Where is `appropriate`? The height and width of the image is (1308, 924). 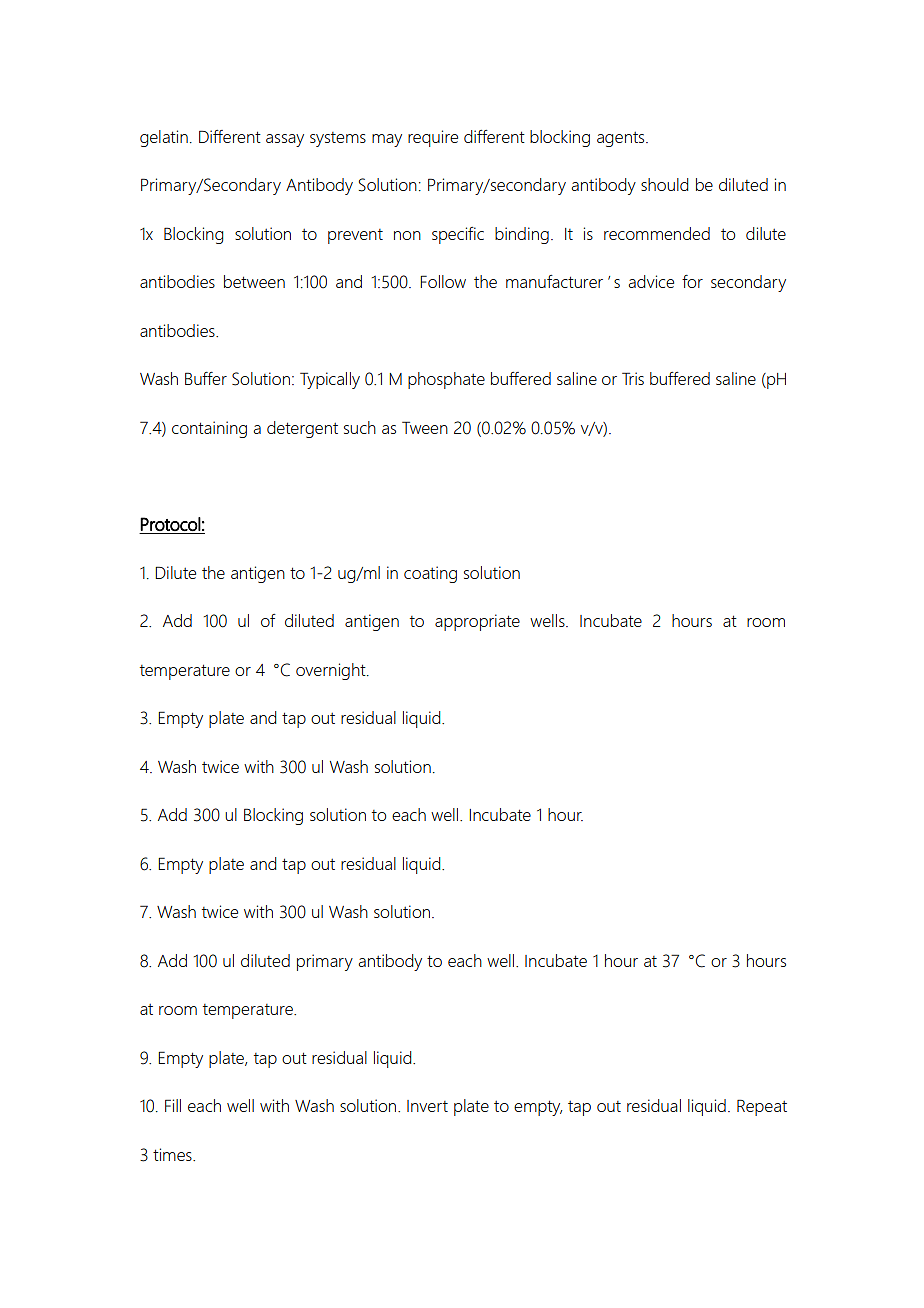 appropriate is located at coordinates (477, 622).
